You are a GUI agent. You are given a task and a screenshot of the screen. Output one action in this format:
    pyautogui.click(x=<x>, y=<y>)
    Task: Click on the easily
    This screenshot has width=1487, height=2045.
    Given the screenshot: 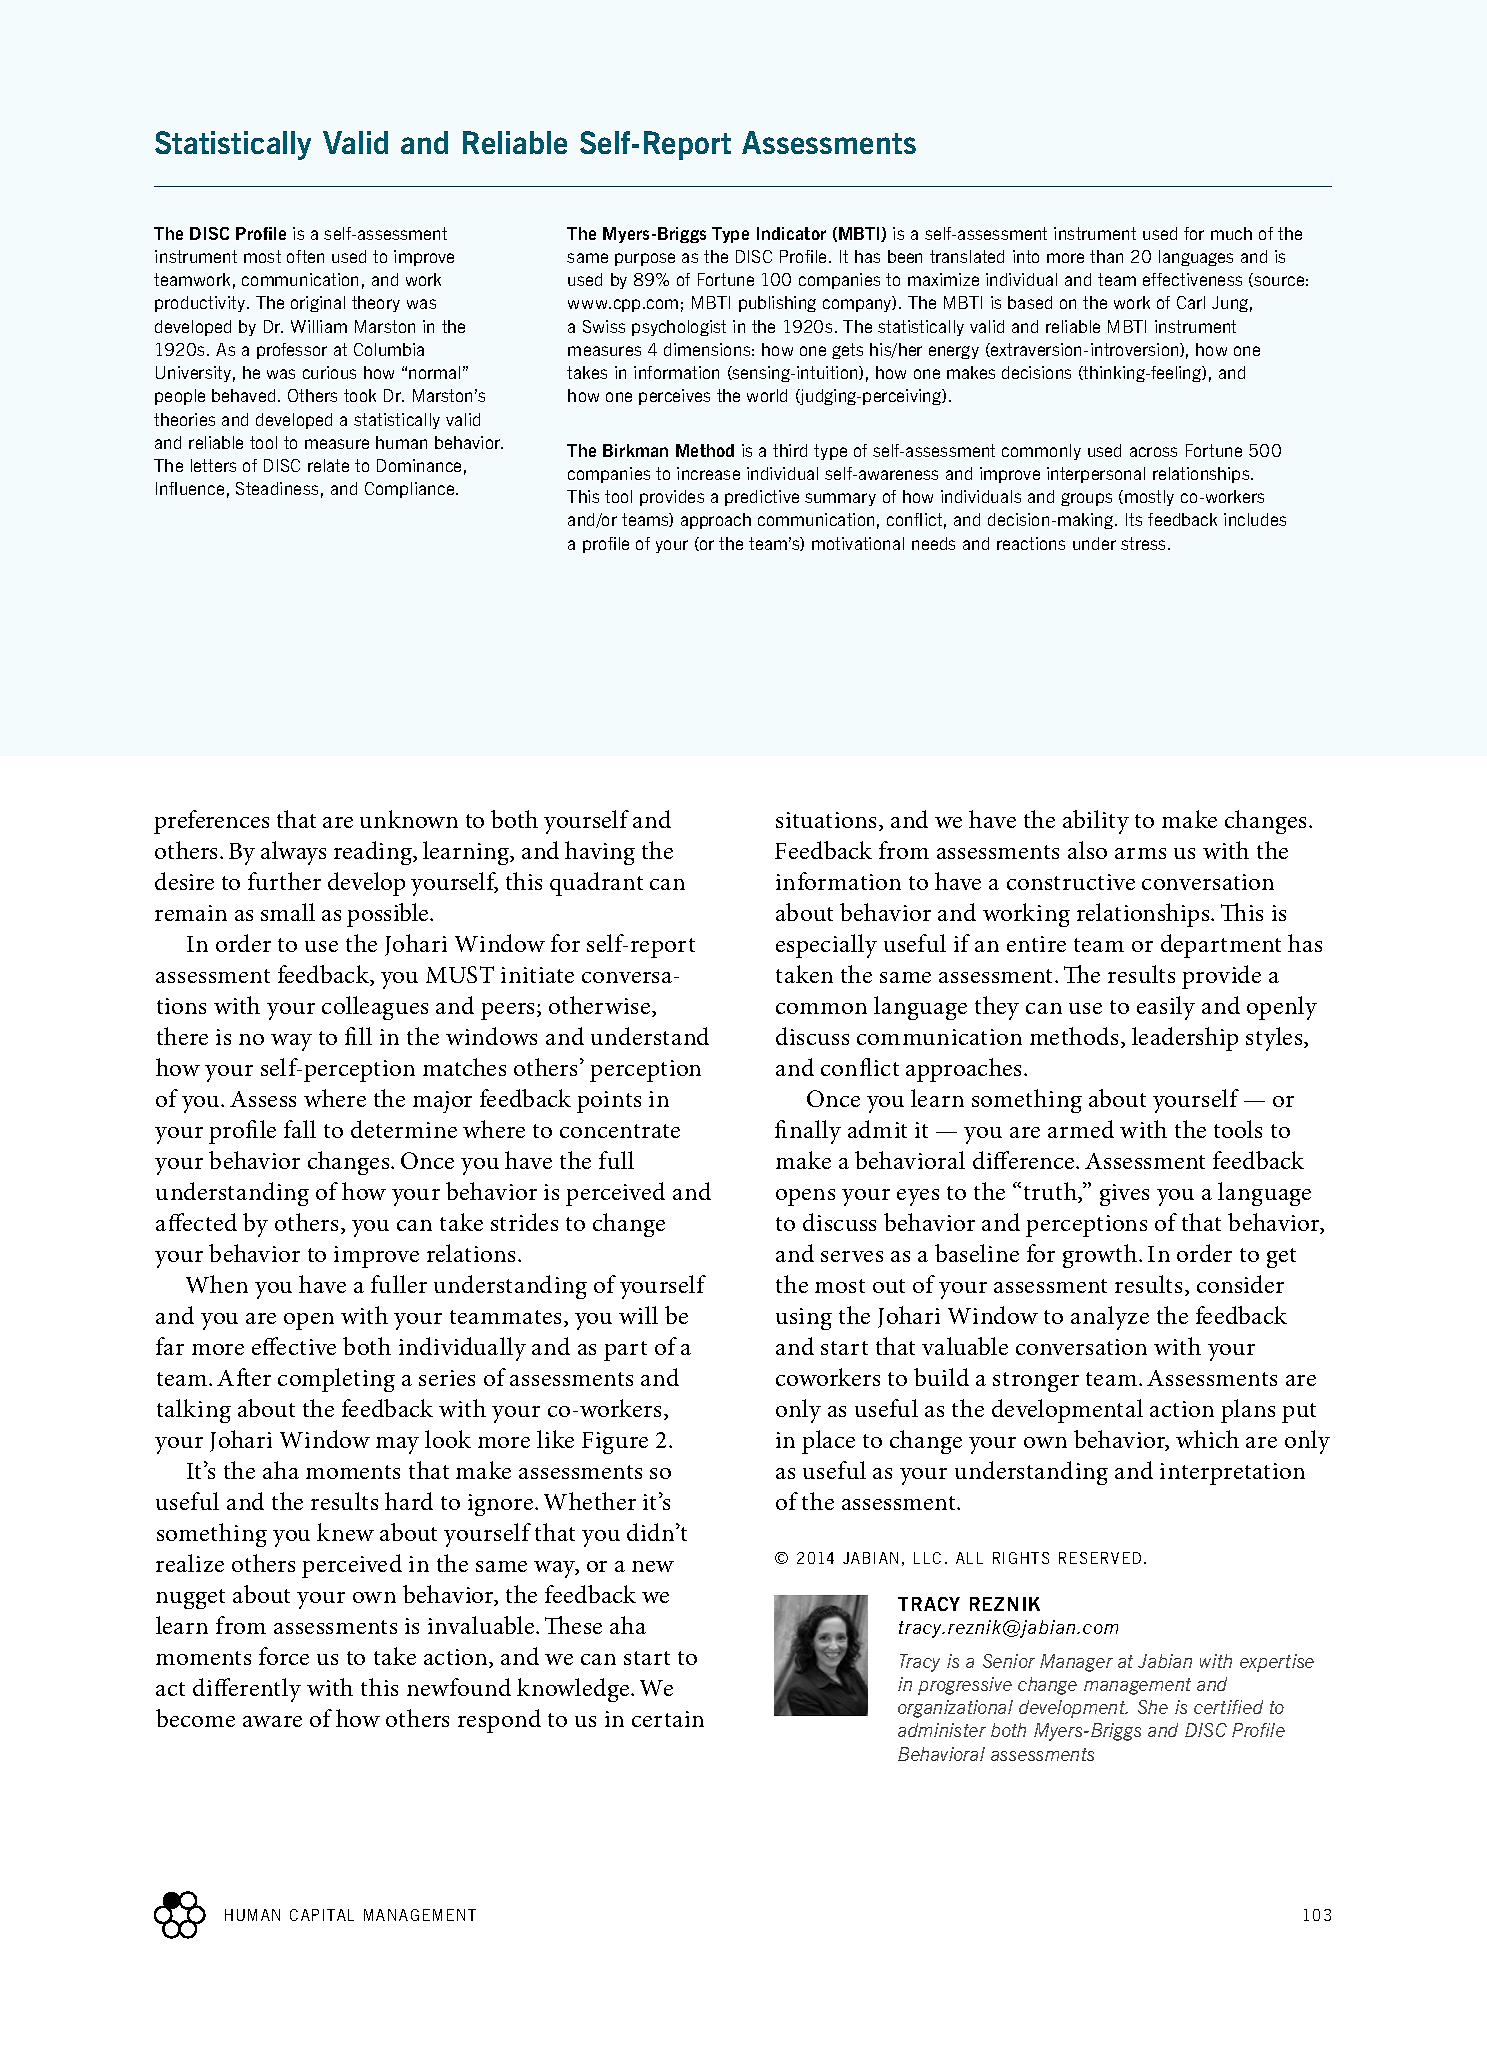 What is the action you would take?
    pyautogui.click(x=1166, y=1008)
